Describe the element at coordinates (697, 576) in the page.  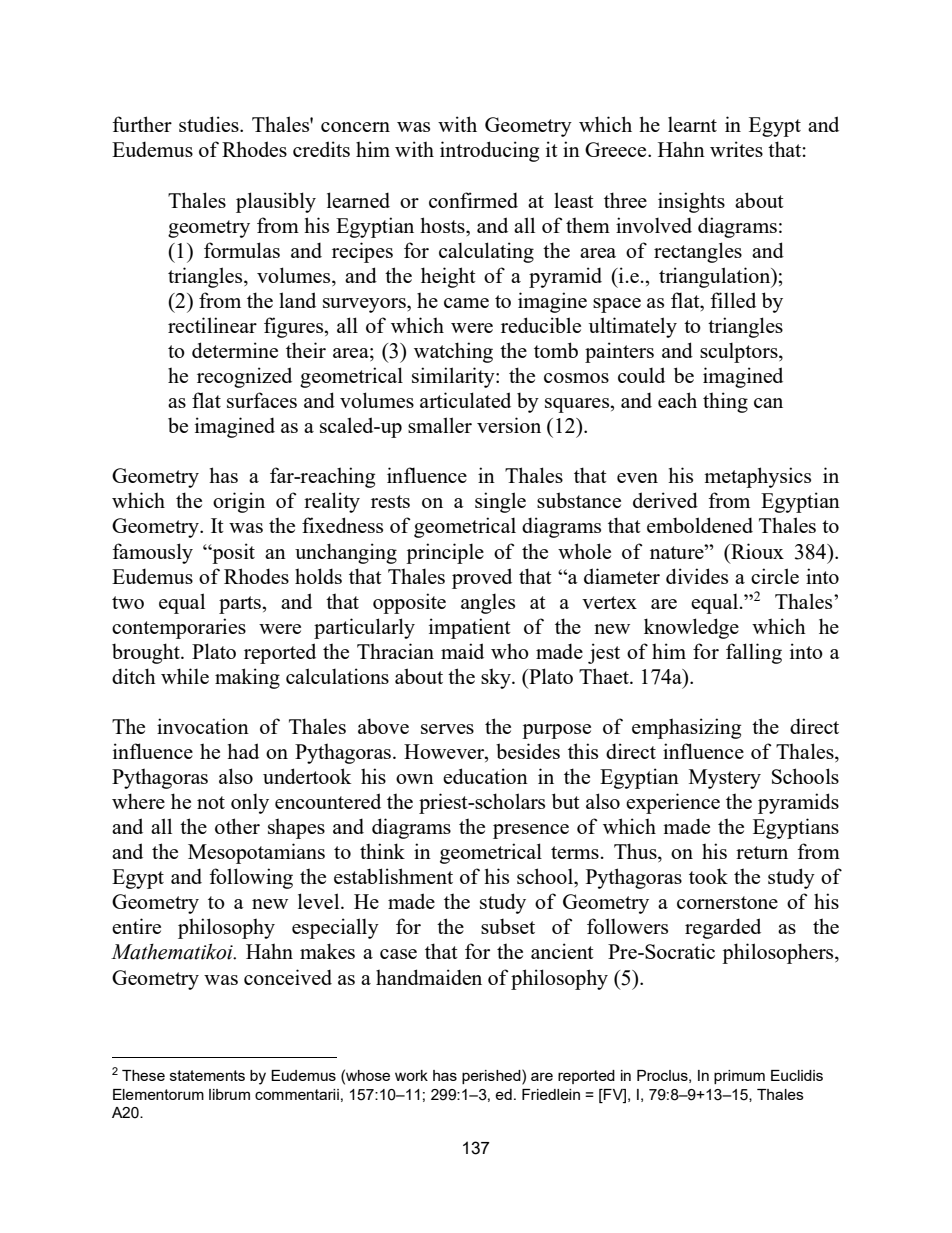
I see `divides` at that location.
